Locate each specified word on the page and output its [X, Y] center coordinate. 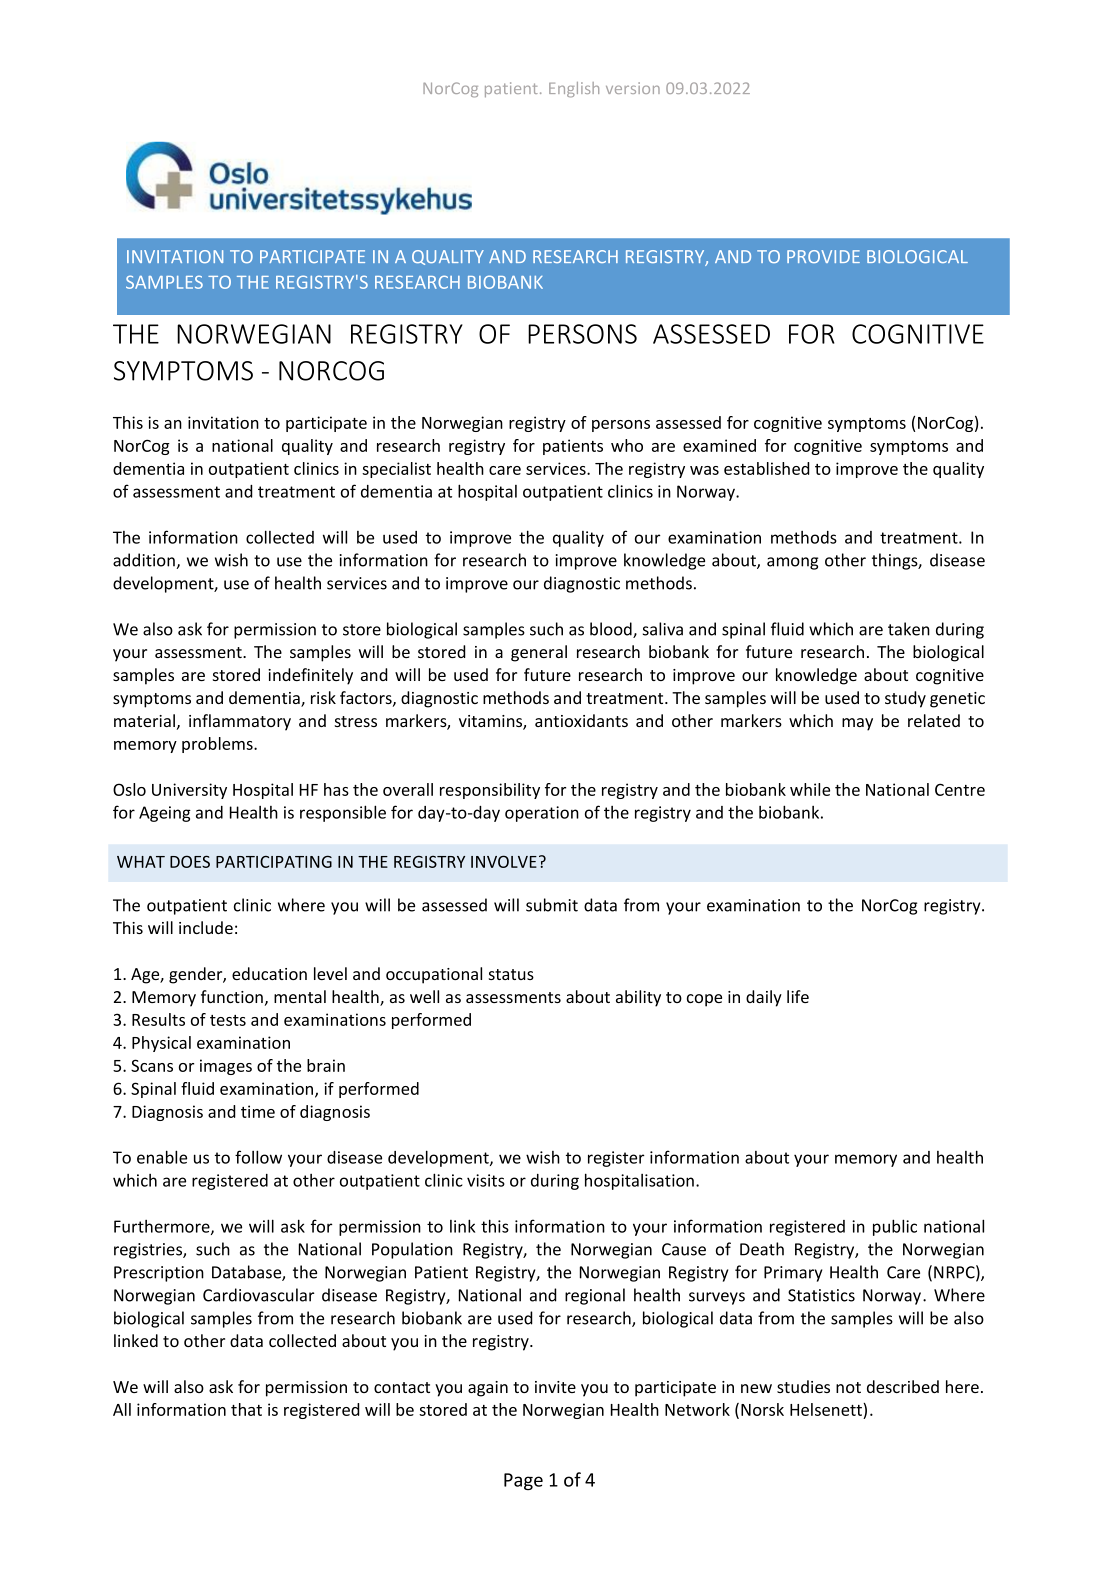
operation [542, 814]
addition [145, 561]
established [767, 468]
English [574, 89]
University [189, 791]
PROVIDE [823, 256]
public [895, 1227]
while [810, 789]
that [246, 1409]
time [258, 1111]
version [633, 88]
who [627, 445]
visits [486, 1180]
